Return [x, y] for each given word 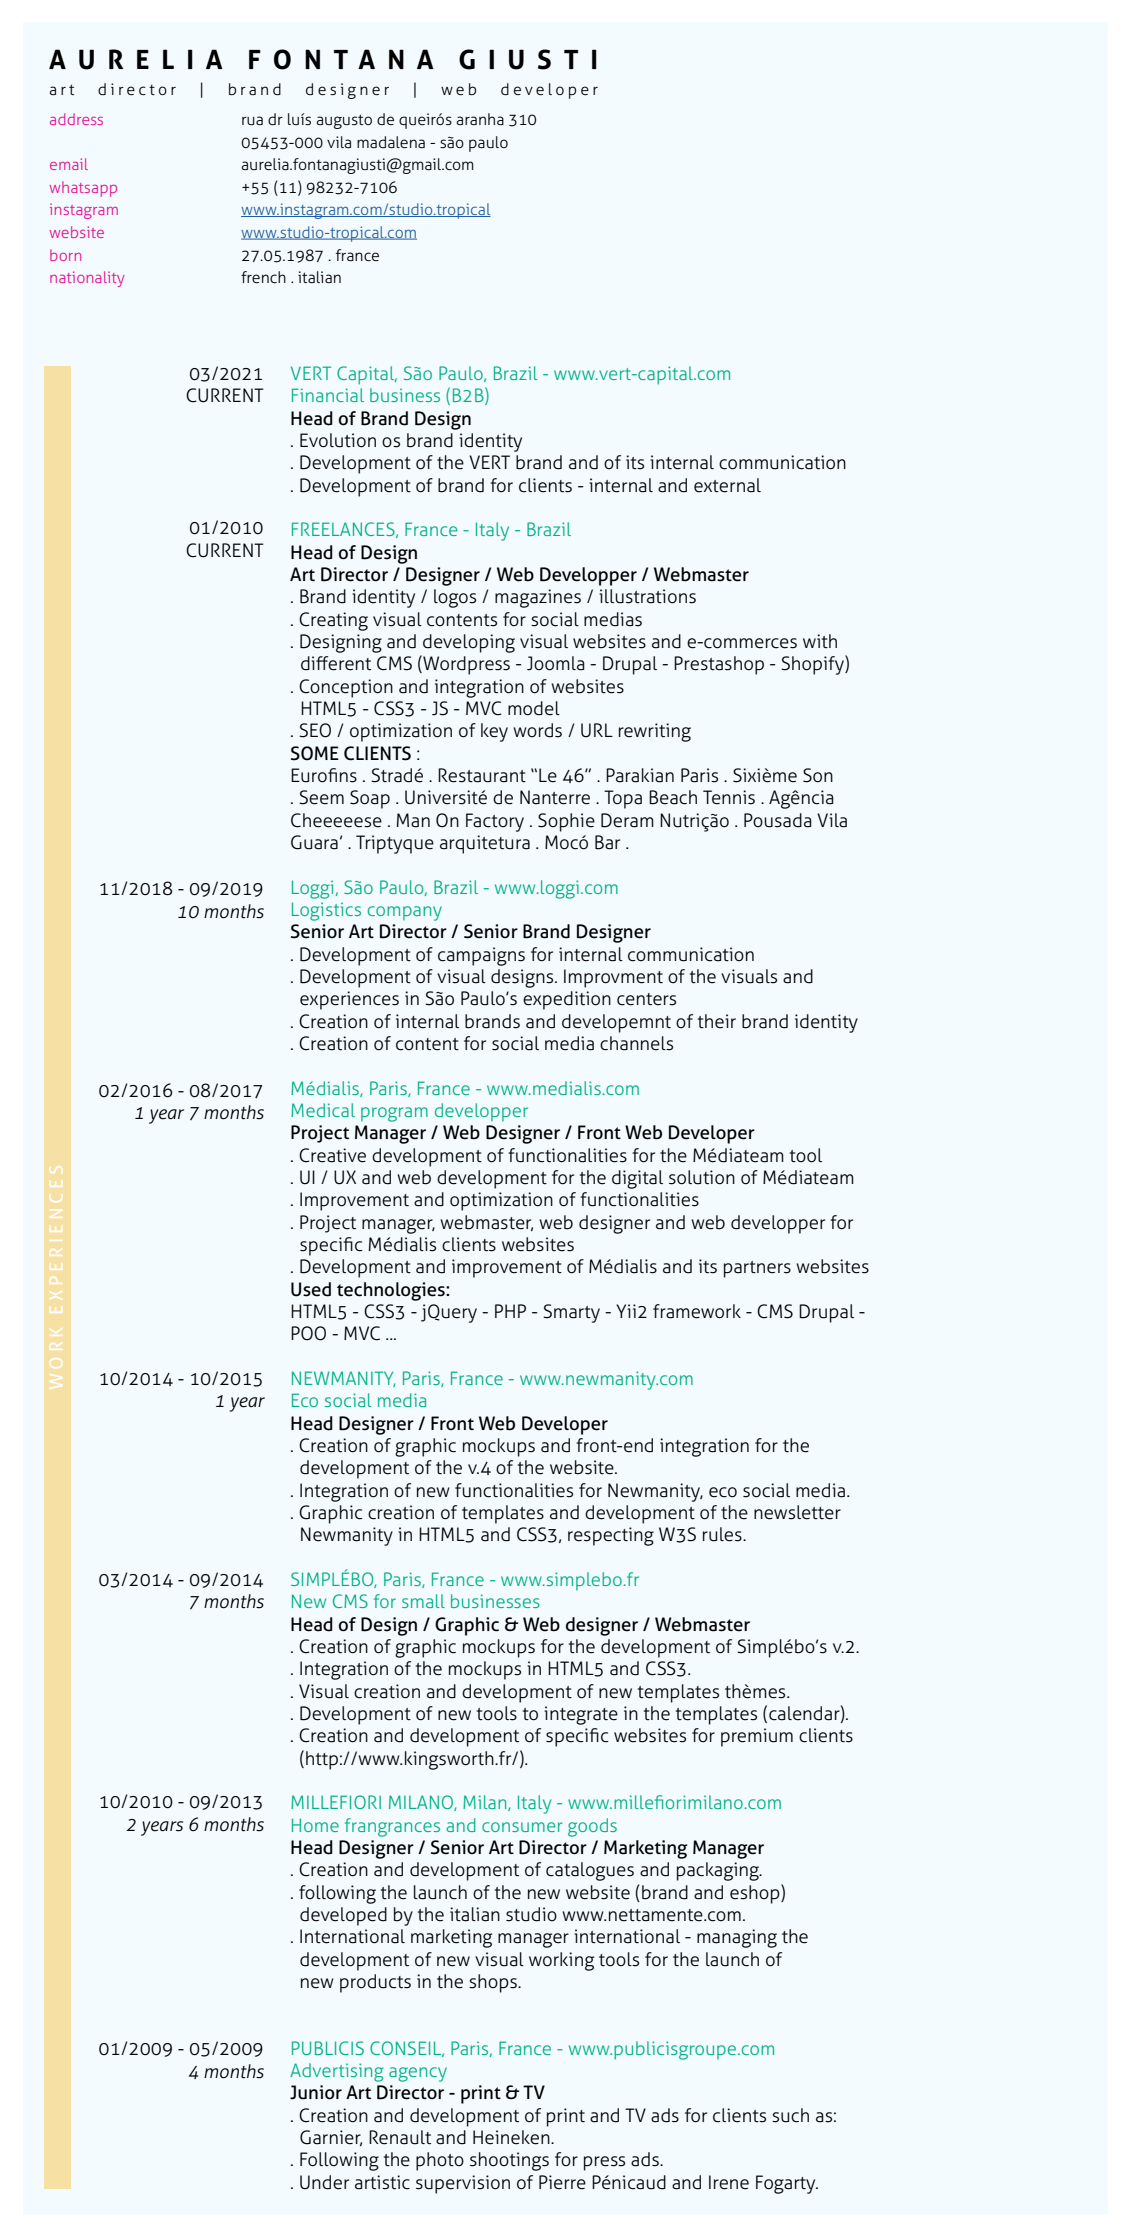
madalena [391, 142]
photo [440, 2161]
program [394, 1114]
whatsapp [83, 189]
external [727, 485]
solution [702, 1177]
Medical [323, 1110]
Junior [316, 2092]
